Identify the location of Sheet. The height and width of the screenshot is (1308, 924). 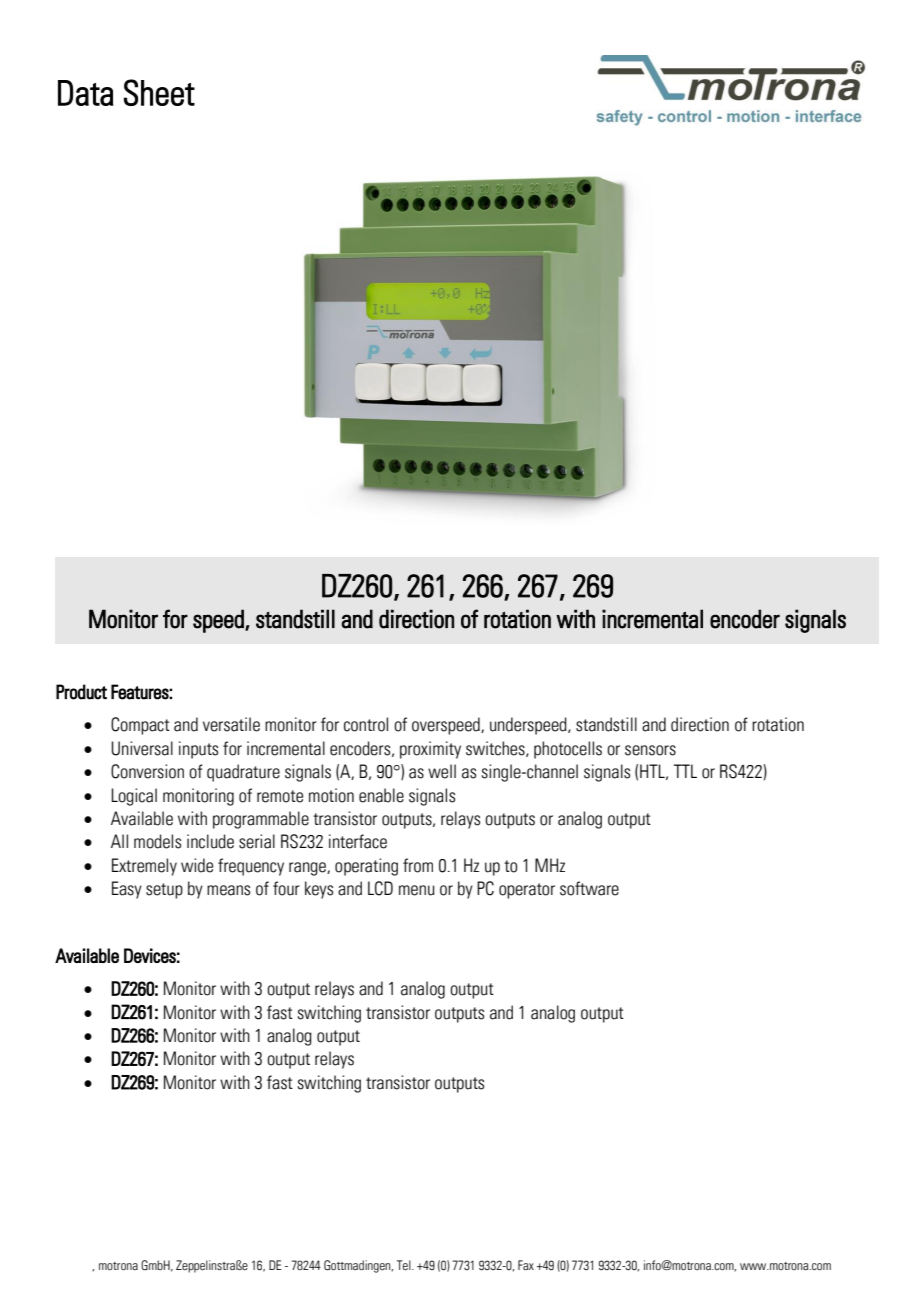
(159, 92).
